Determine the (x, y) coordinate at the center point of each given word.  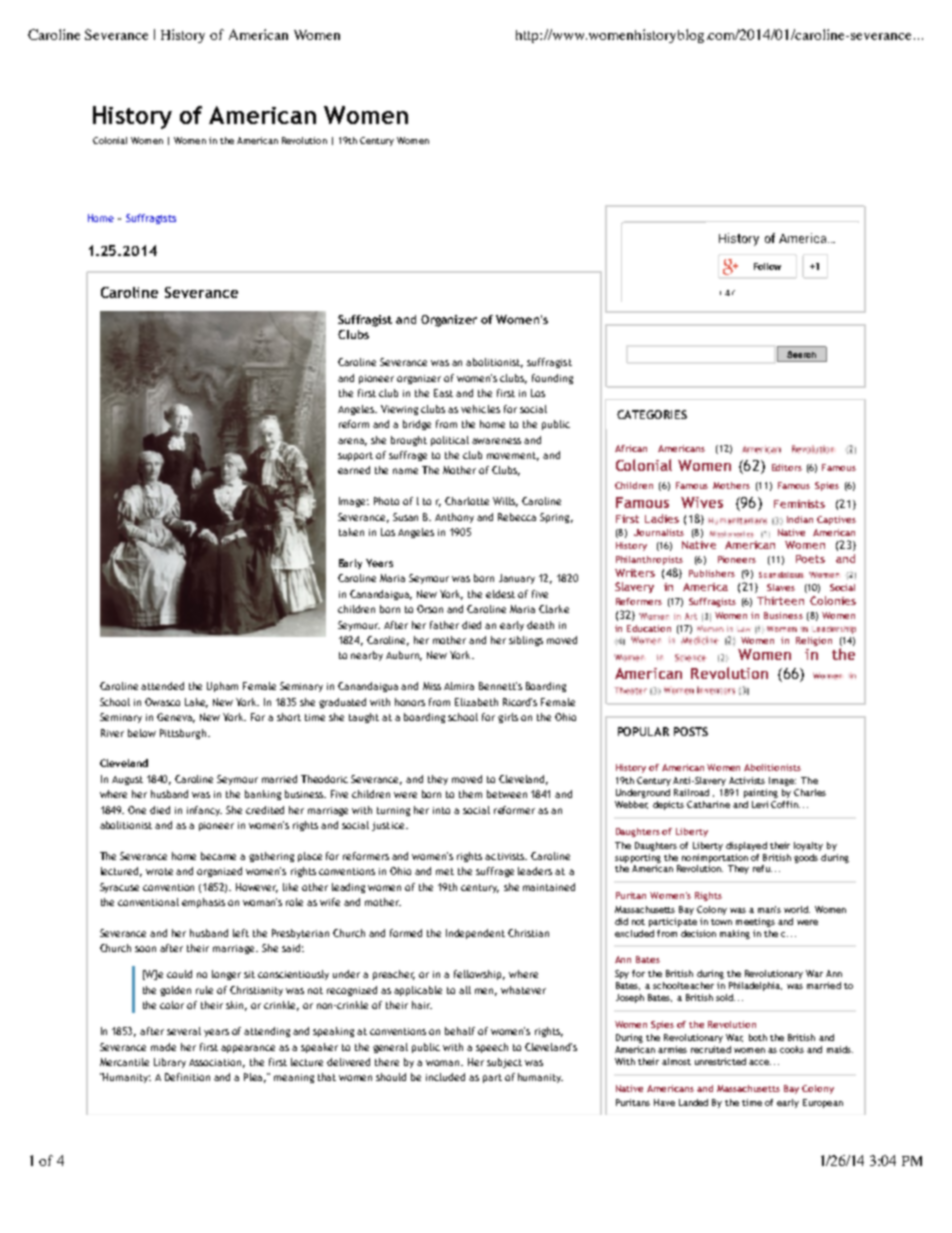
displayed (746, 846)
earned (354, 470)
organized (219, 872)
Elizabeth (476, 702)
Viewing (399, 410)
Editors (787, 467)
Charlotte (467, 501)
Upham (222, 687)
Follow (767, 266)
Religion (814, 641)
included (445, 1077)
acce (760, 1062)
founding (552, 379)
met (445, 871)
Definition (187, 1077)
